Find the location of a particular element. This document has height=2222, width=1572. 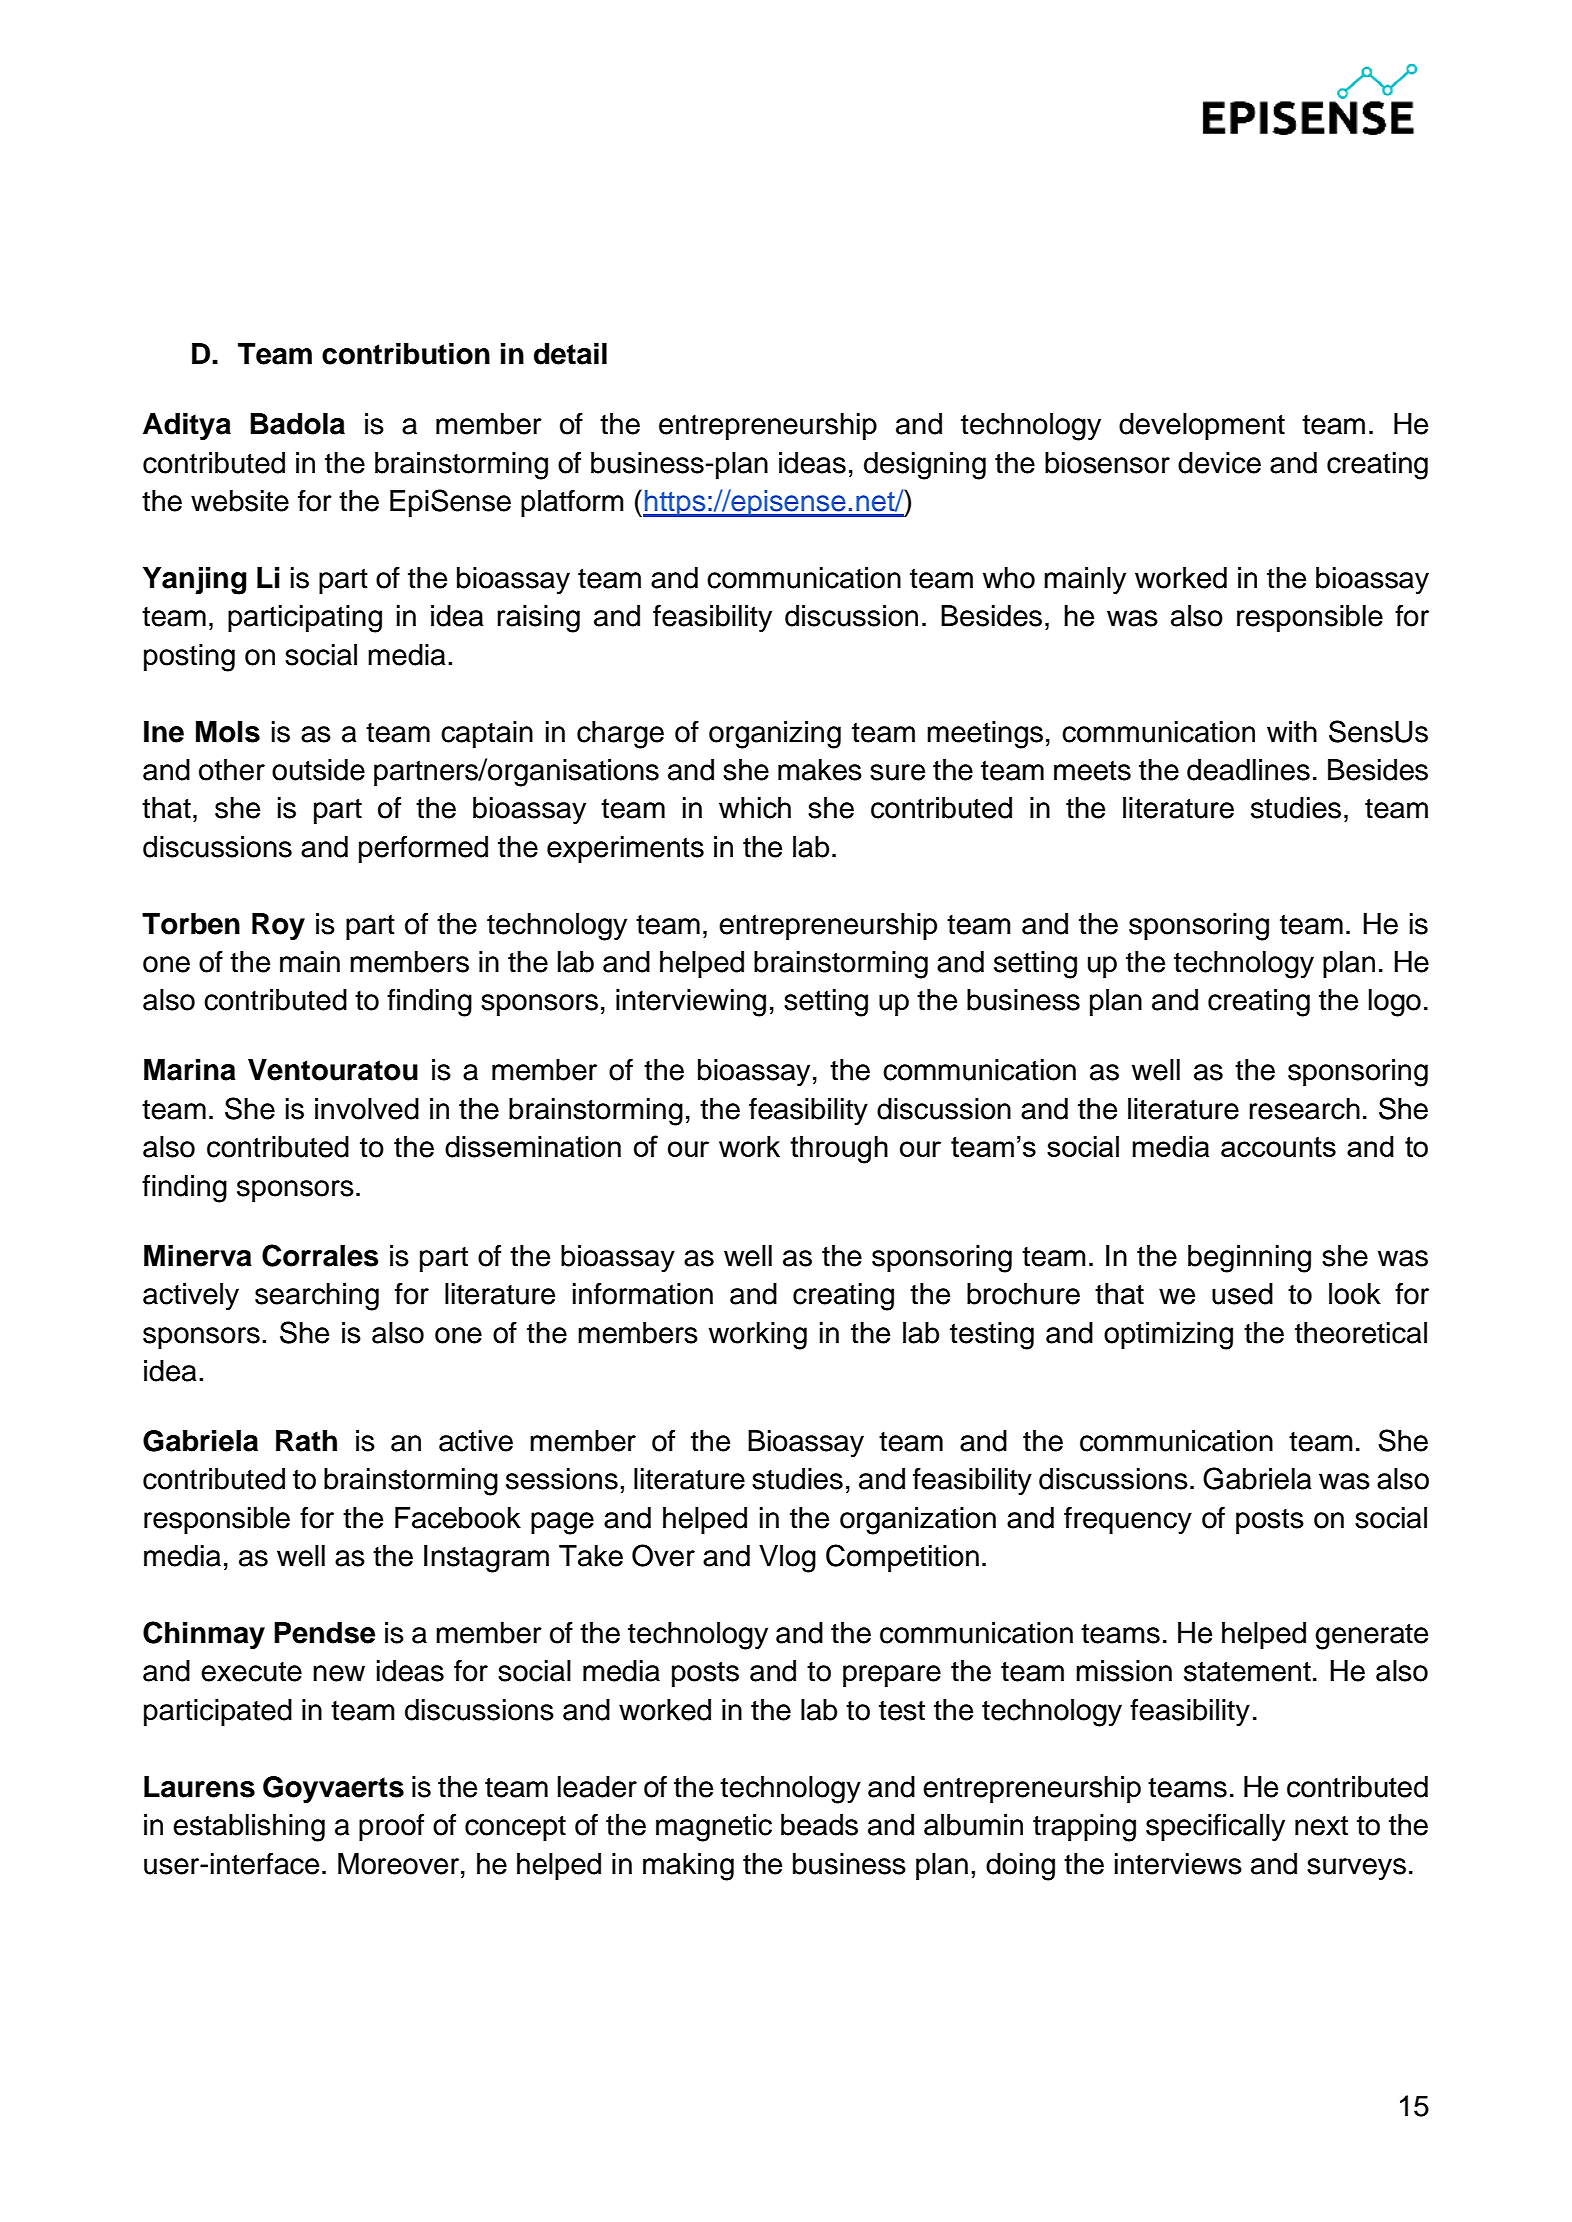

designing is located at coordinates (925, 466).
